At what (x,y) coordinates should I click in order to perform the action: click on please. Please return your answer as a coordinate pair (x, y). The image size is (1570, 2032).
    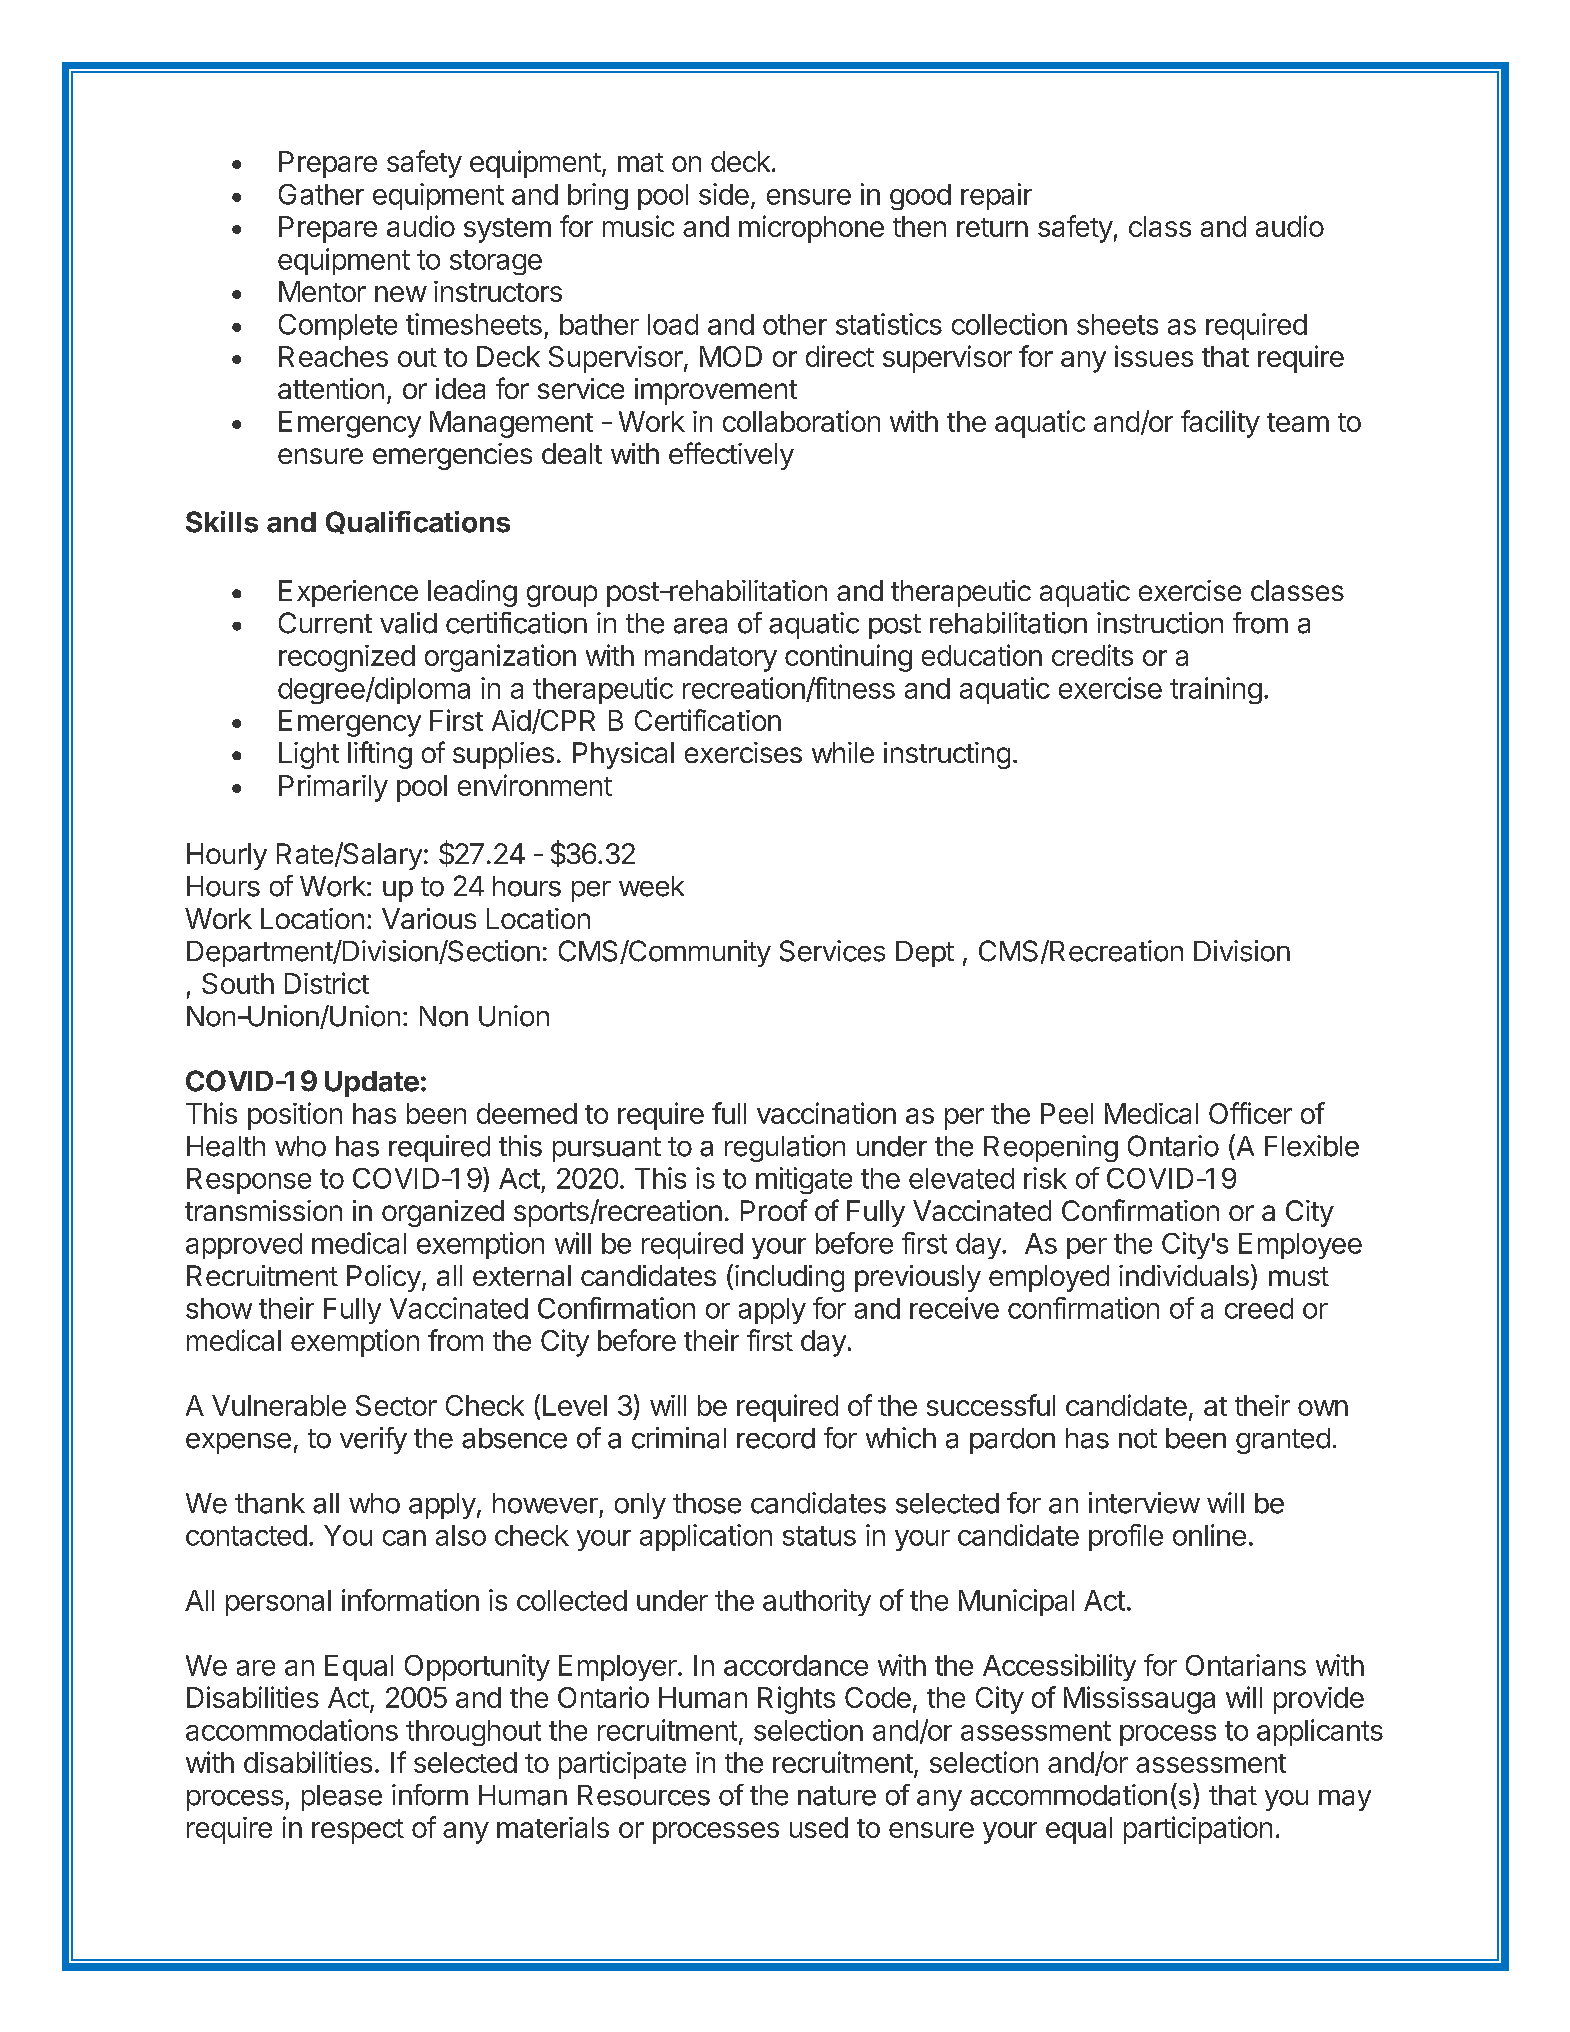
    Looking at the image, I should click on (342, 1798).
